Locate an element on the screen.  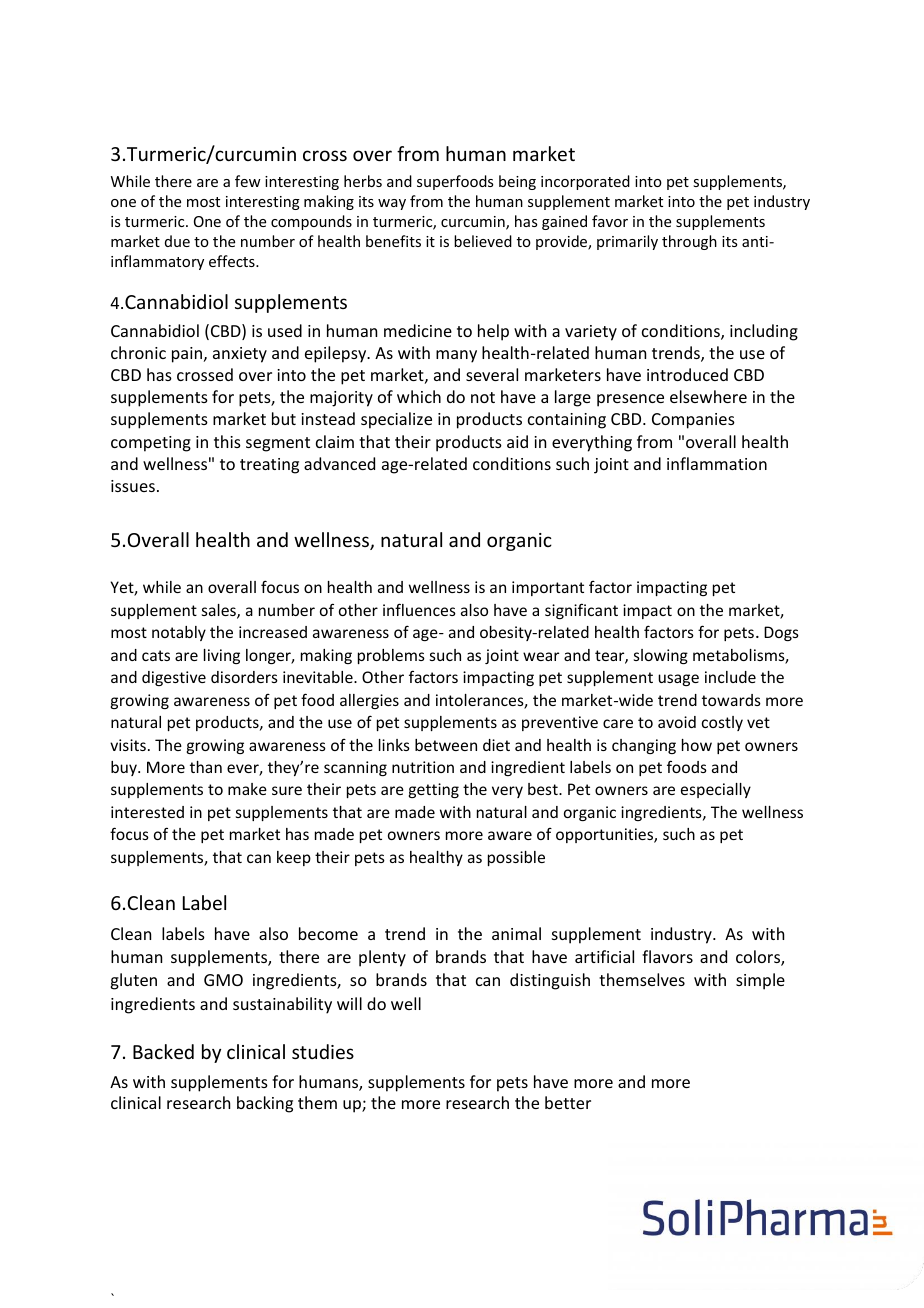
simple is located at coordinates (760, 981).
